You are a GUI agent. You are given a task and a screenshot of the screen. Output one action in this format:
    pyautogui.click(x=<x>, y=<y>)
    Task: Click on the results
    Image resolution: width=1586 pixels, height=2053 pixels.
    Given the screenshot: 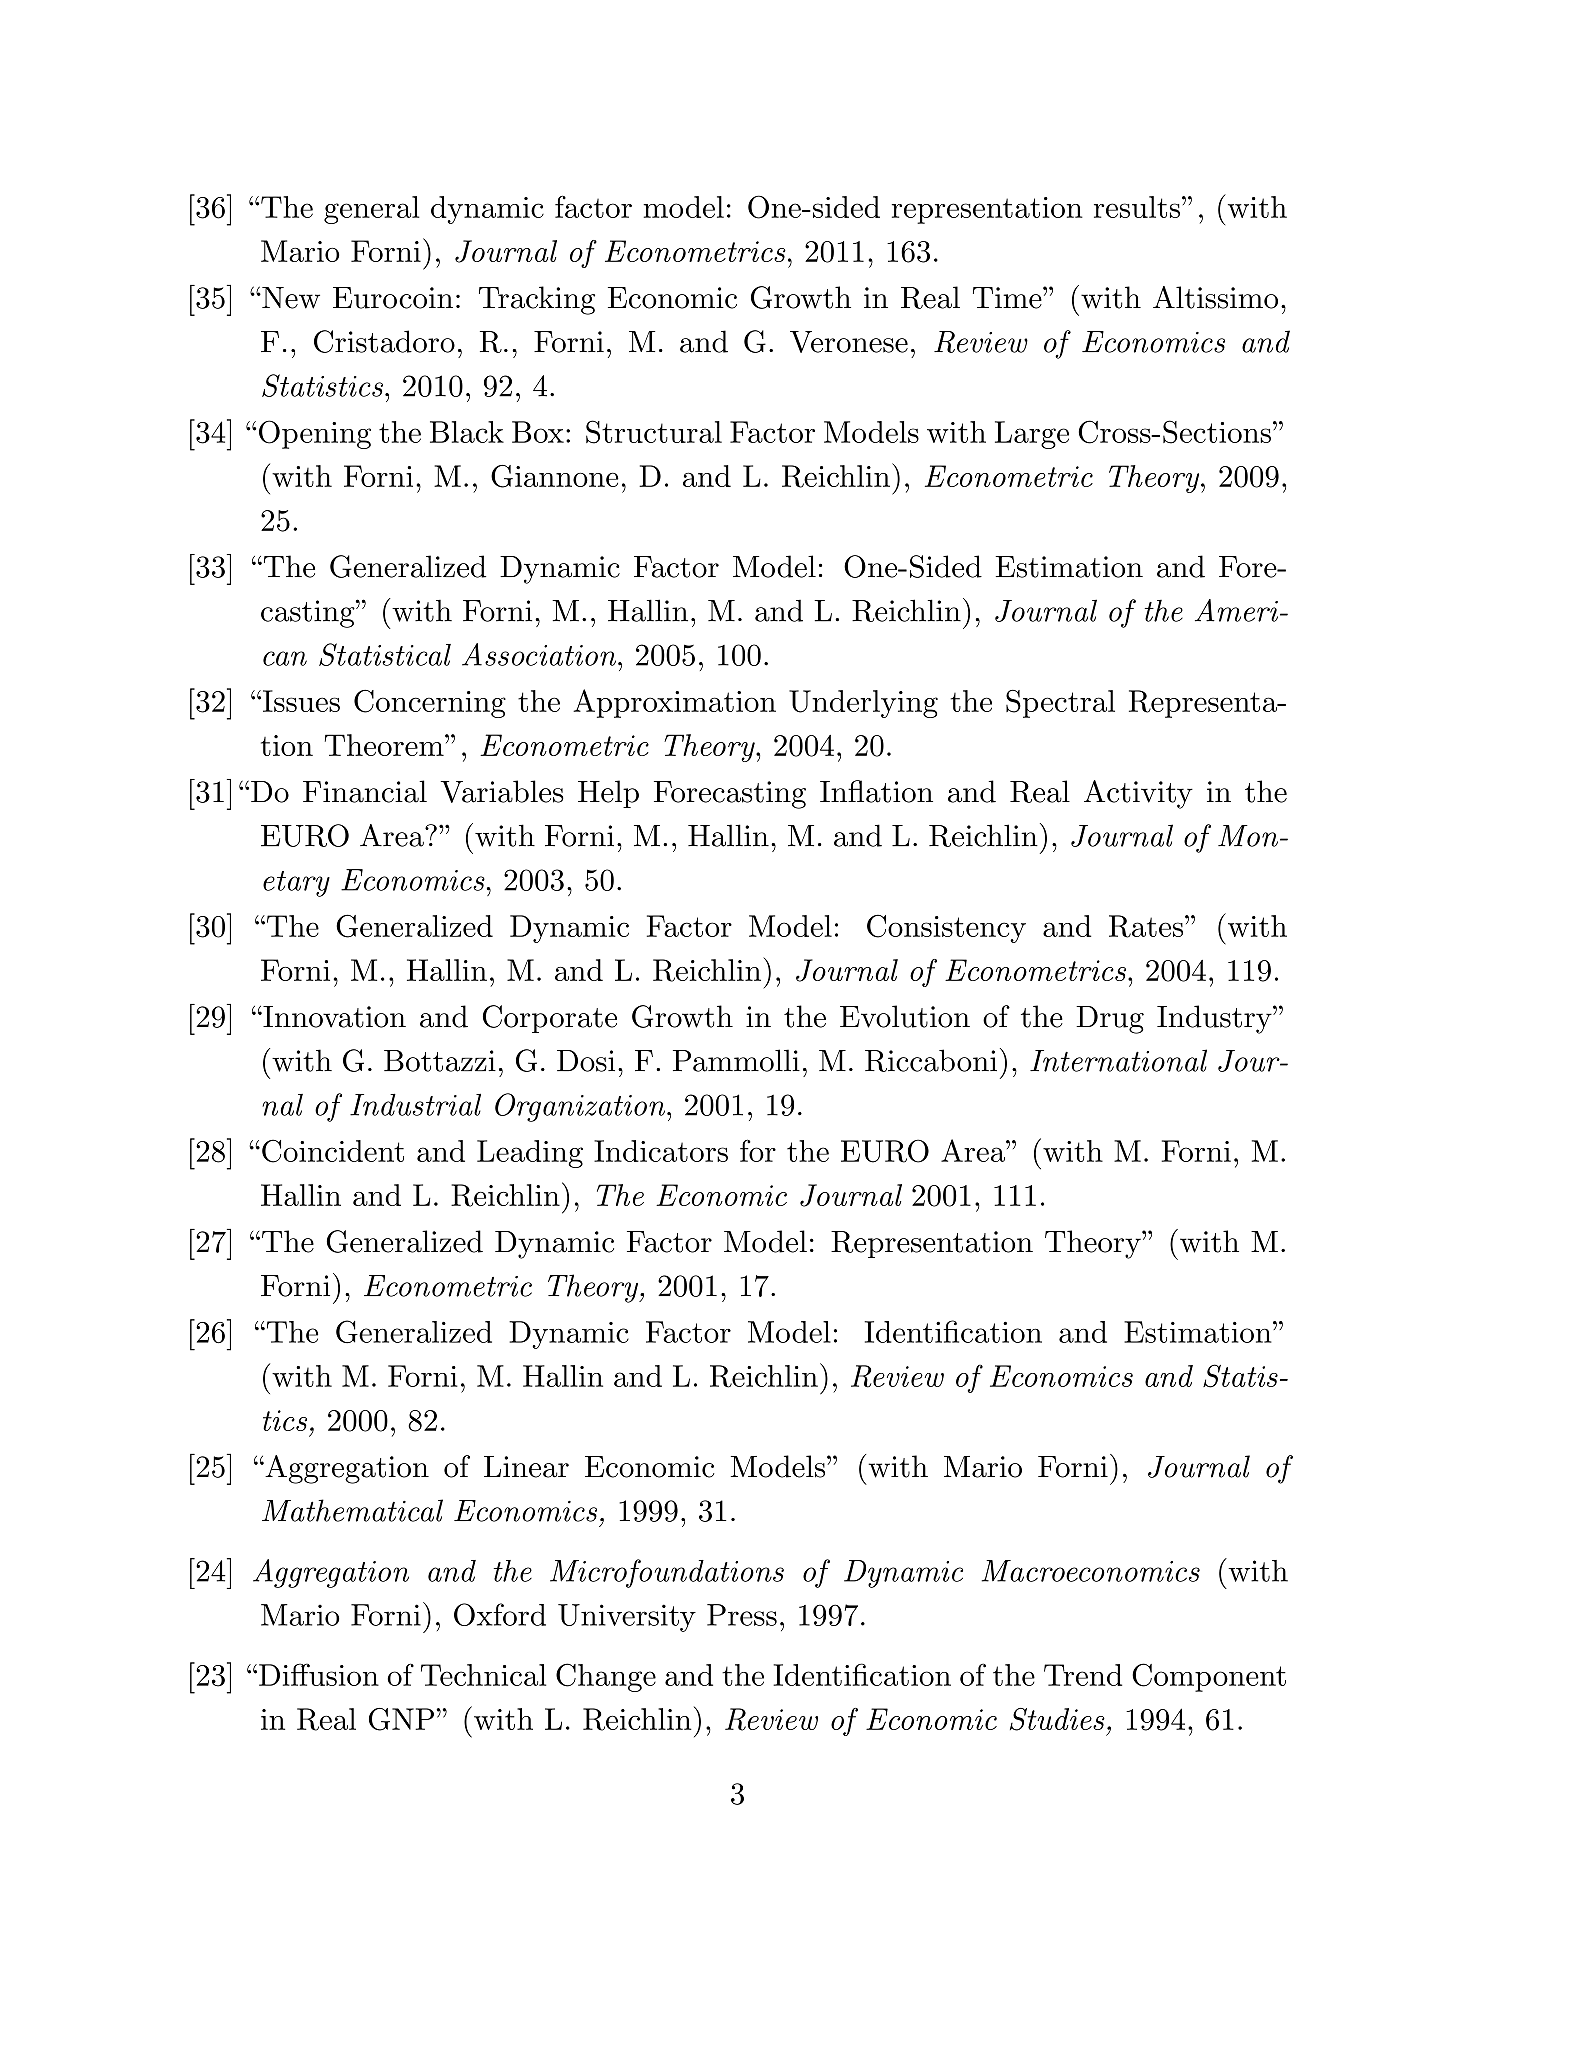 What is the action you would take?
    pyautogui.click(x=1137, y=207)
